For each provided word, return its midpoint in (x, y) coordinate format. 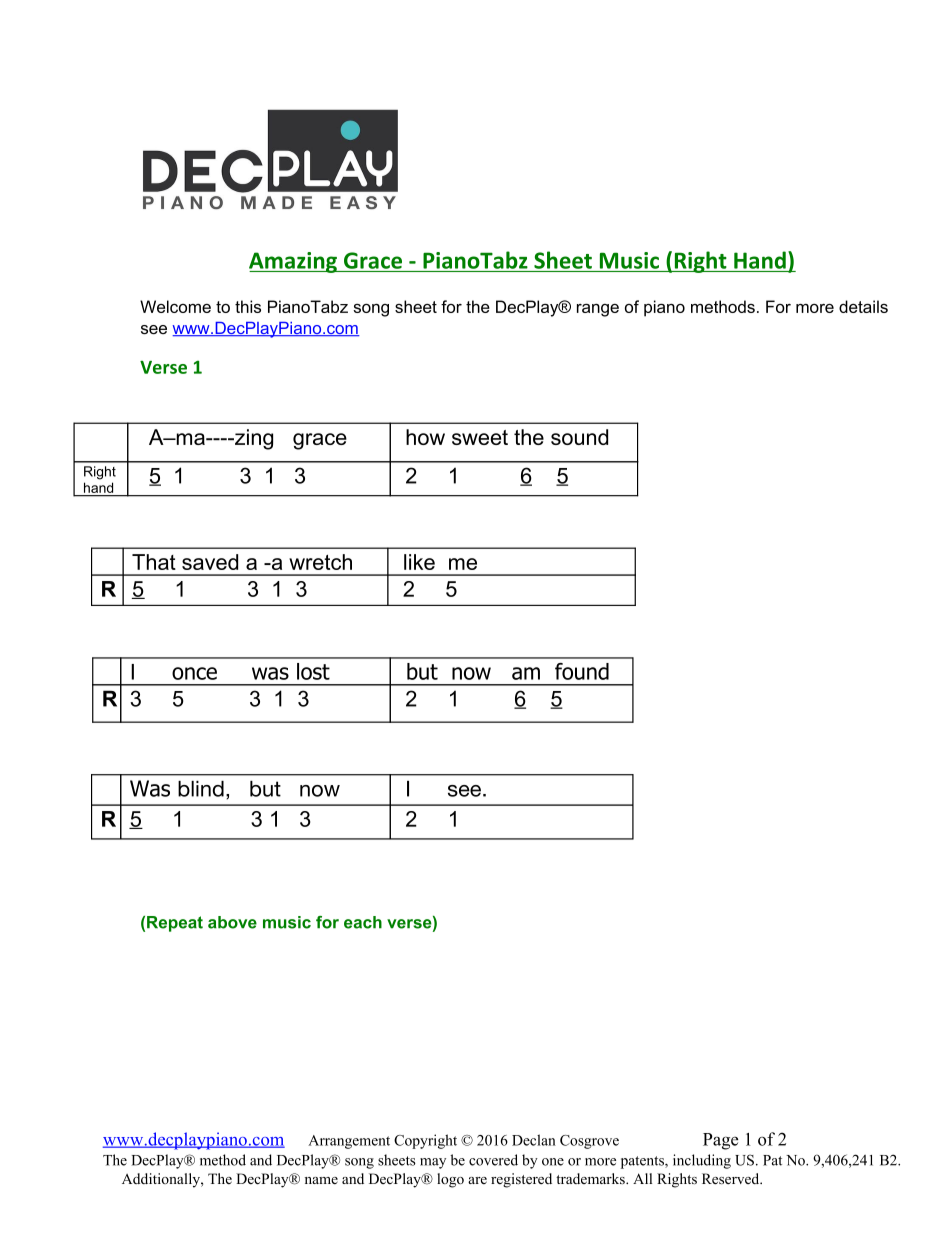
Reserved (732, 1178)
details (863, 306)
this (248, 306)
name (321, 1180)
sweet (480, 437)
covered (493, 1160)
